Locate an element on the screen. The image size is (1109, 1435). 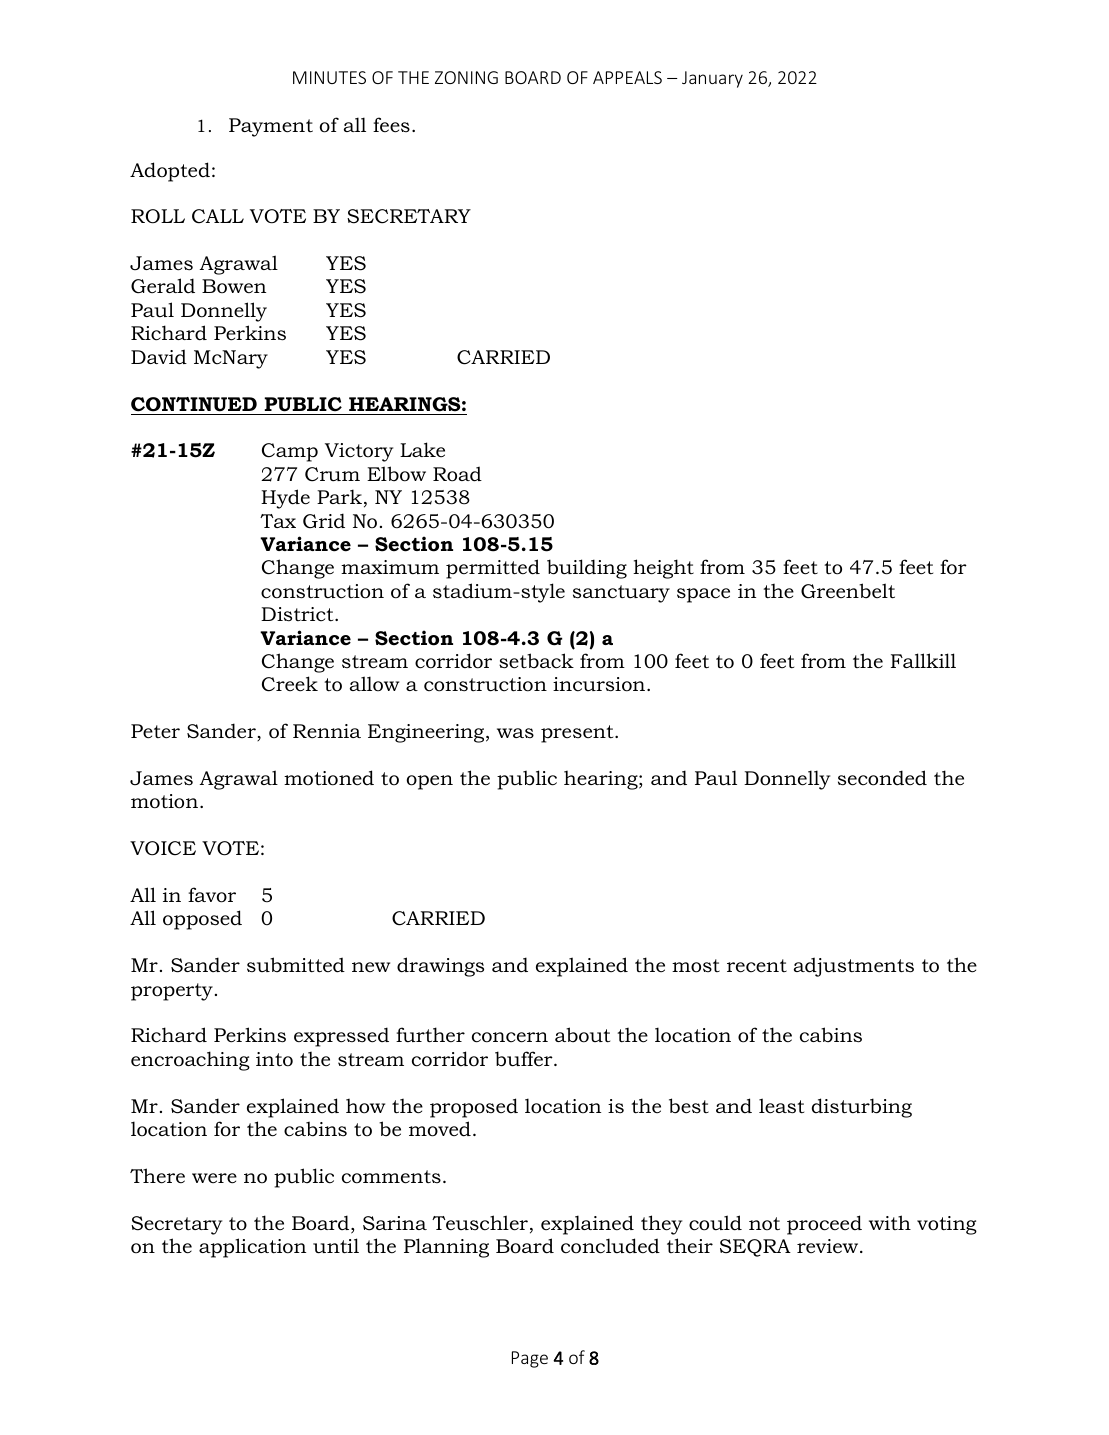
into is located at coordinates (274, 1059).
